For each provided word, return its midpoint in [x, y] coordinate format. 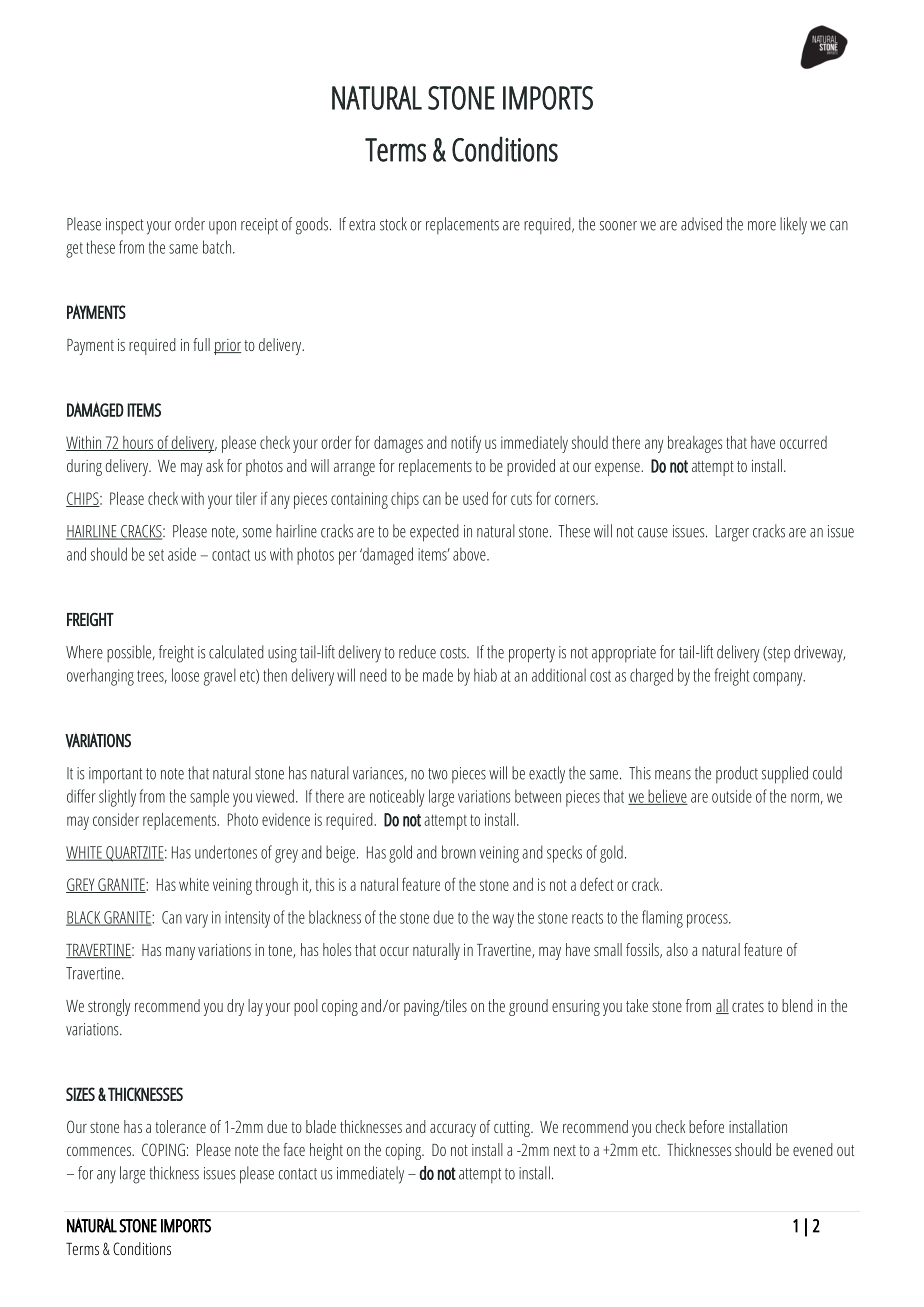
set [156, 555]
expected [434, 533]
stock [393, 224]
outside [732, 796]
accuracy [453, 1130]
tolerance [181, 1126]
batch [217, 247]
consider [116, 819]
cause [653, 533]
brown [459, 852]
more [762, 226]
